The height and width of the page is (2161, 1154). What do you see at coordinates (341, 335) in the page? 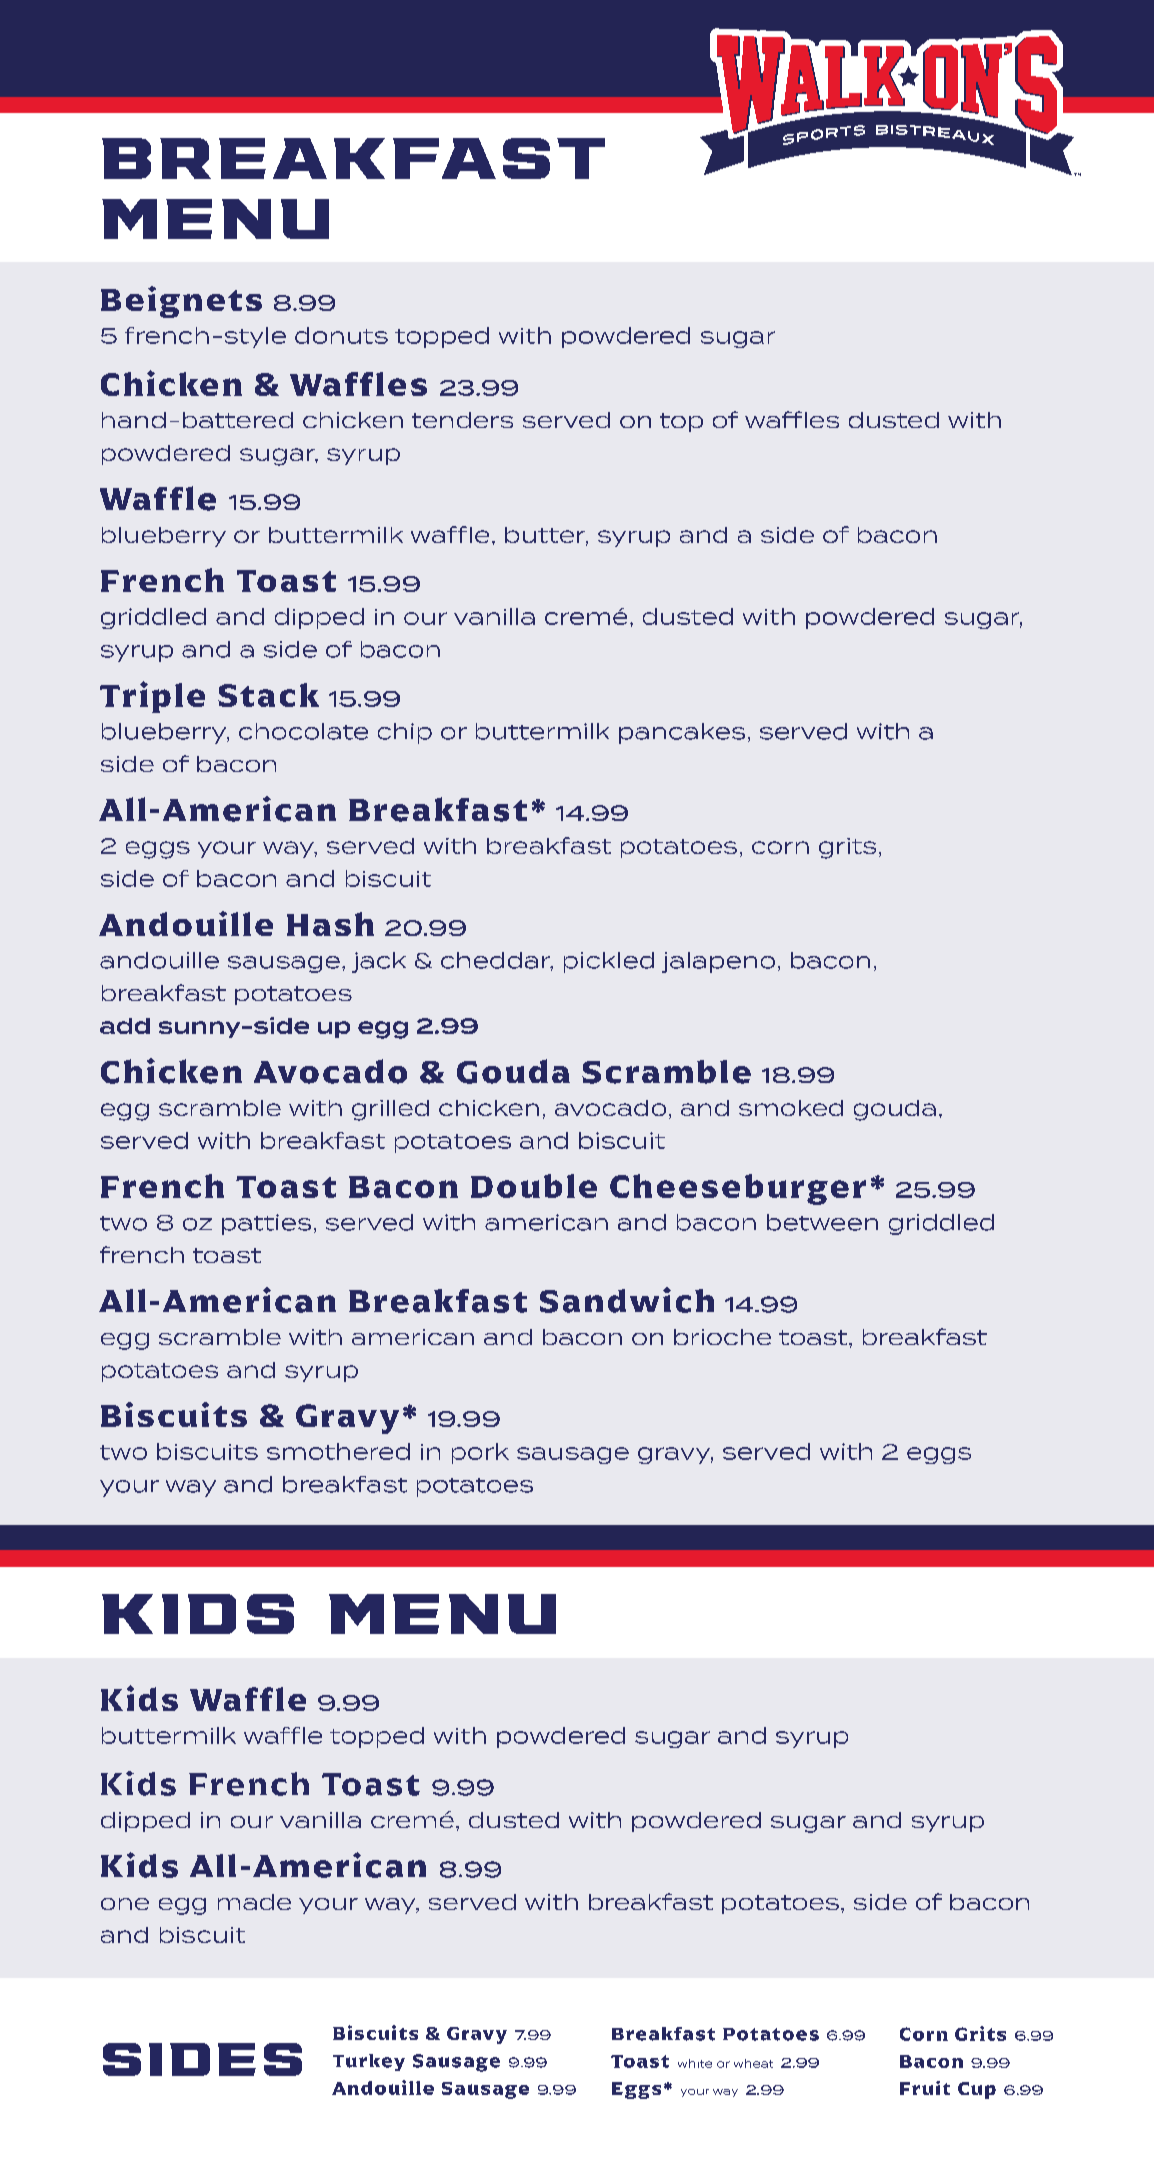
I see `donuts` at bounding box center [341, 335].
